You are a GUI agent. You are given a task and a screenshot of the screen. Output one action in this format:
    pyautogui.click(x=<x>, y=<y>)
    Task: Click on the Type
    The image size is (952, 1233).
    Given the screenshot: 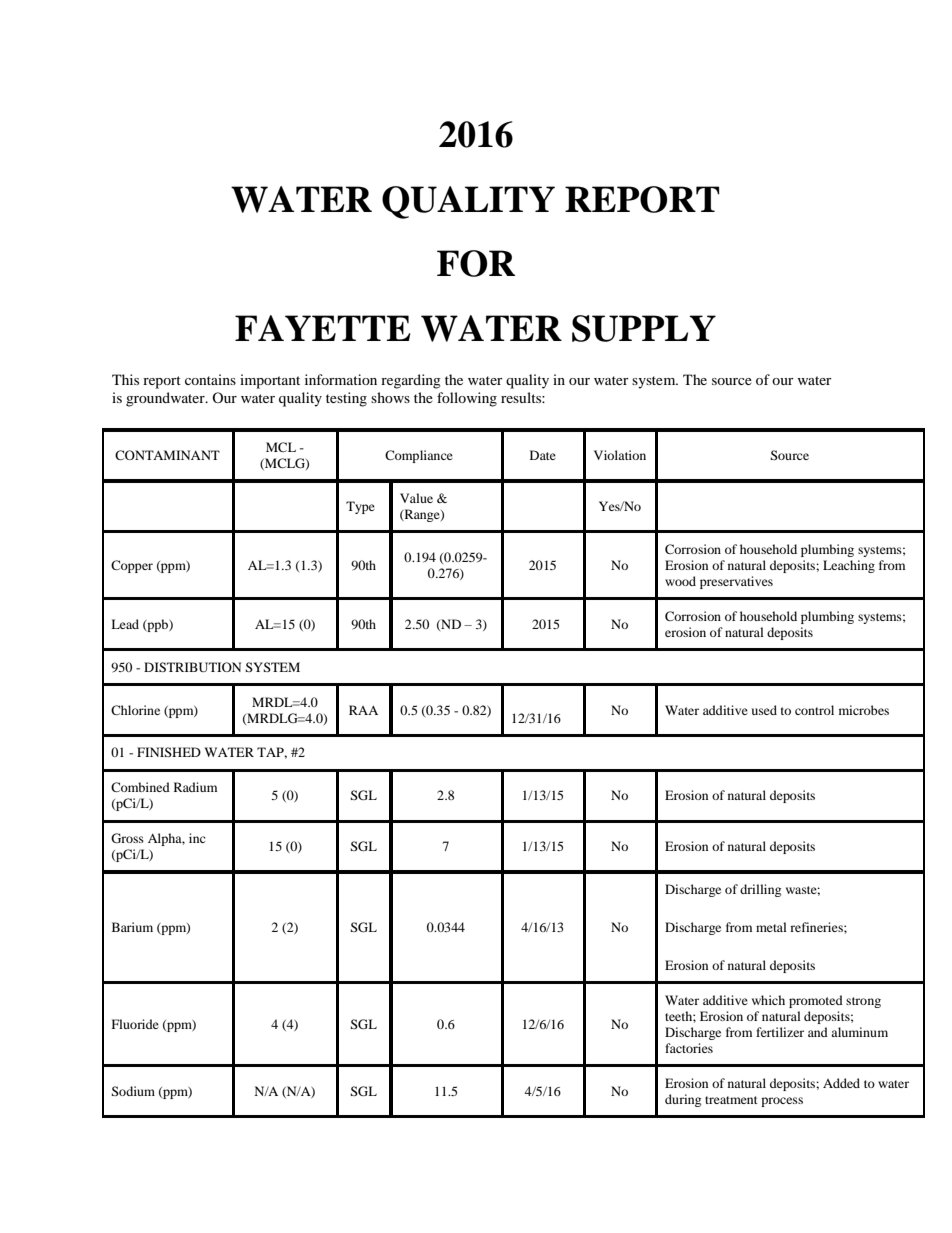 What is the action you would take?
    pyautogui.click(x=360, y=507)
